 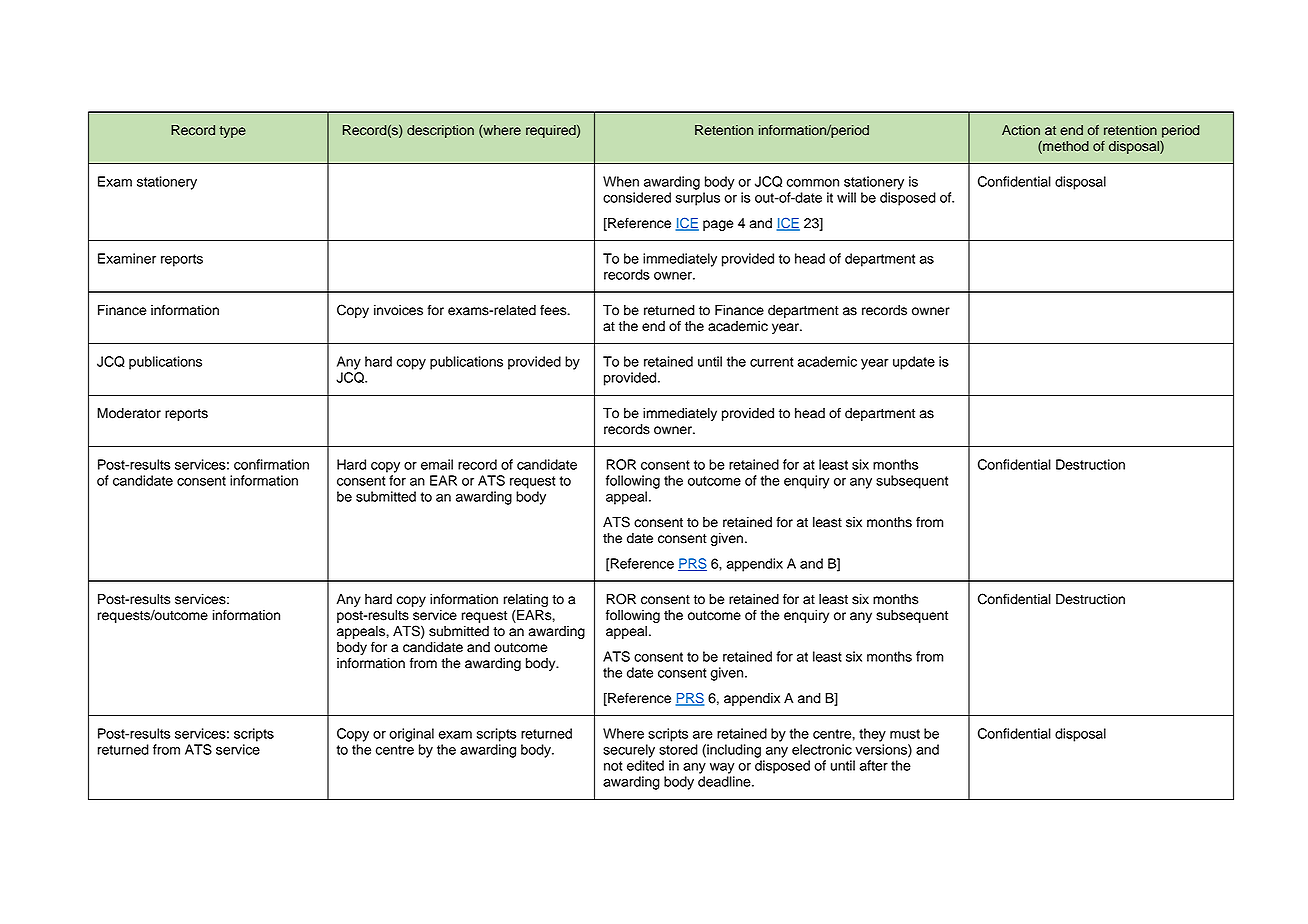 I want to click on must, so click(x=905, y=734).
